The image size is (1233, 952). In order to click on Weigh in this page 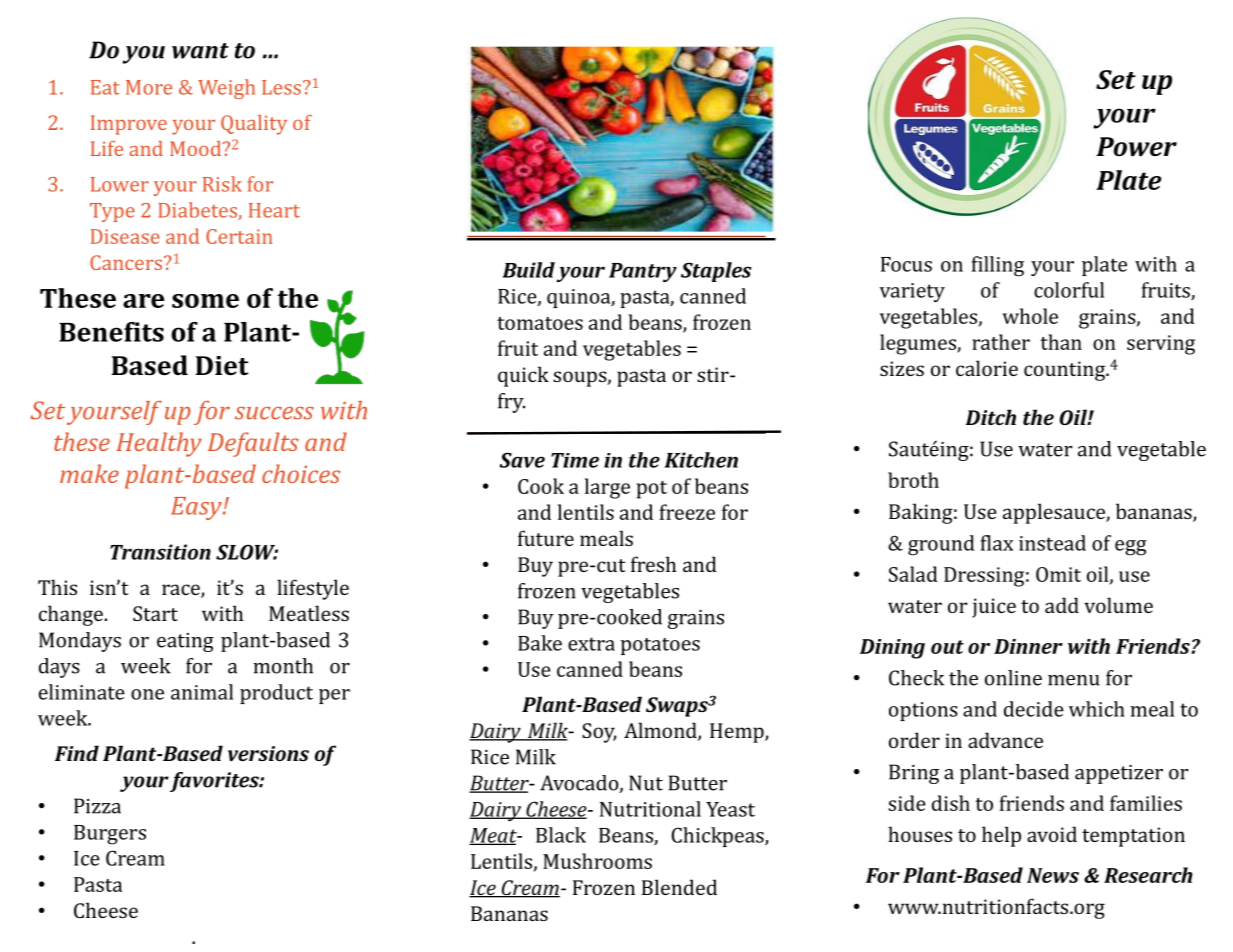, I will do `click(226, 89)`.
